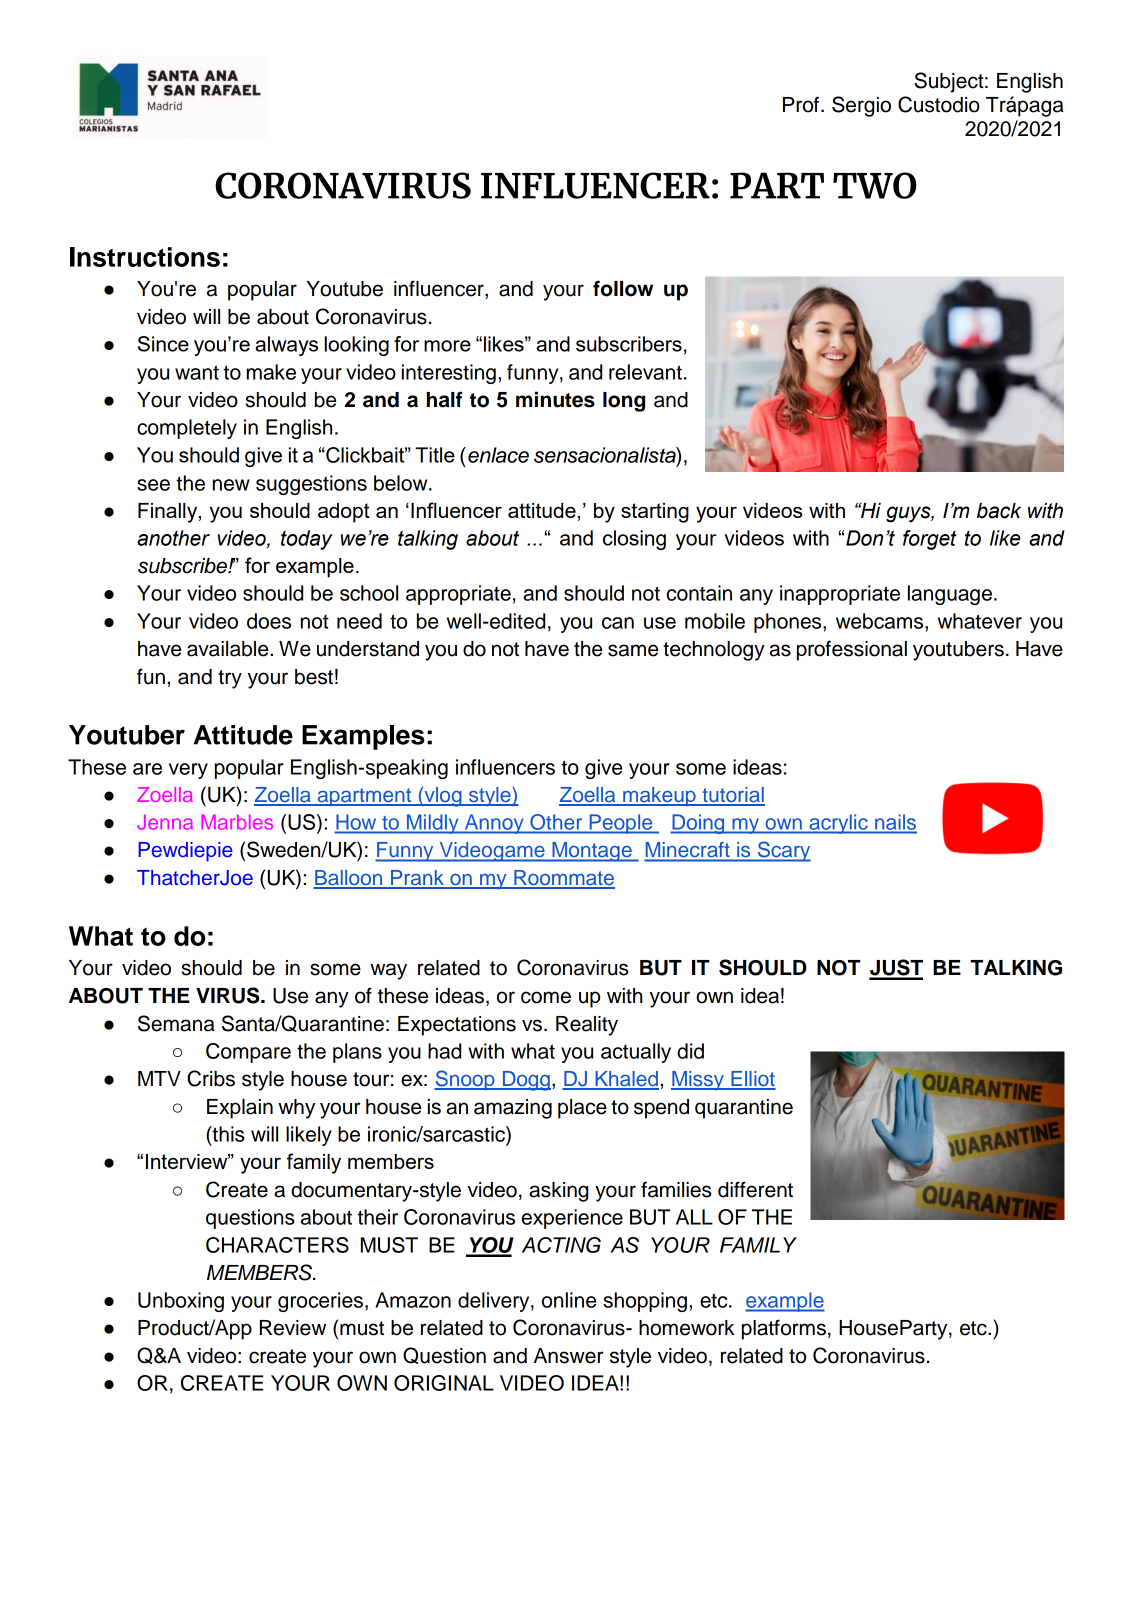 Image resolution: width=1132 pixels, height=1601 pixels. What do you see at coordinates (634, 540) in the screenshot?
I see `closing` at bounding box center [634, 540].
